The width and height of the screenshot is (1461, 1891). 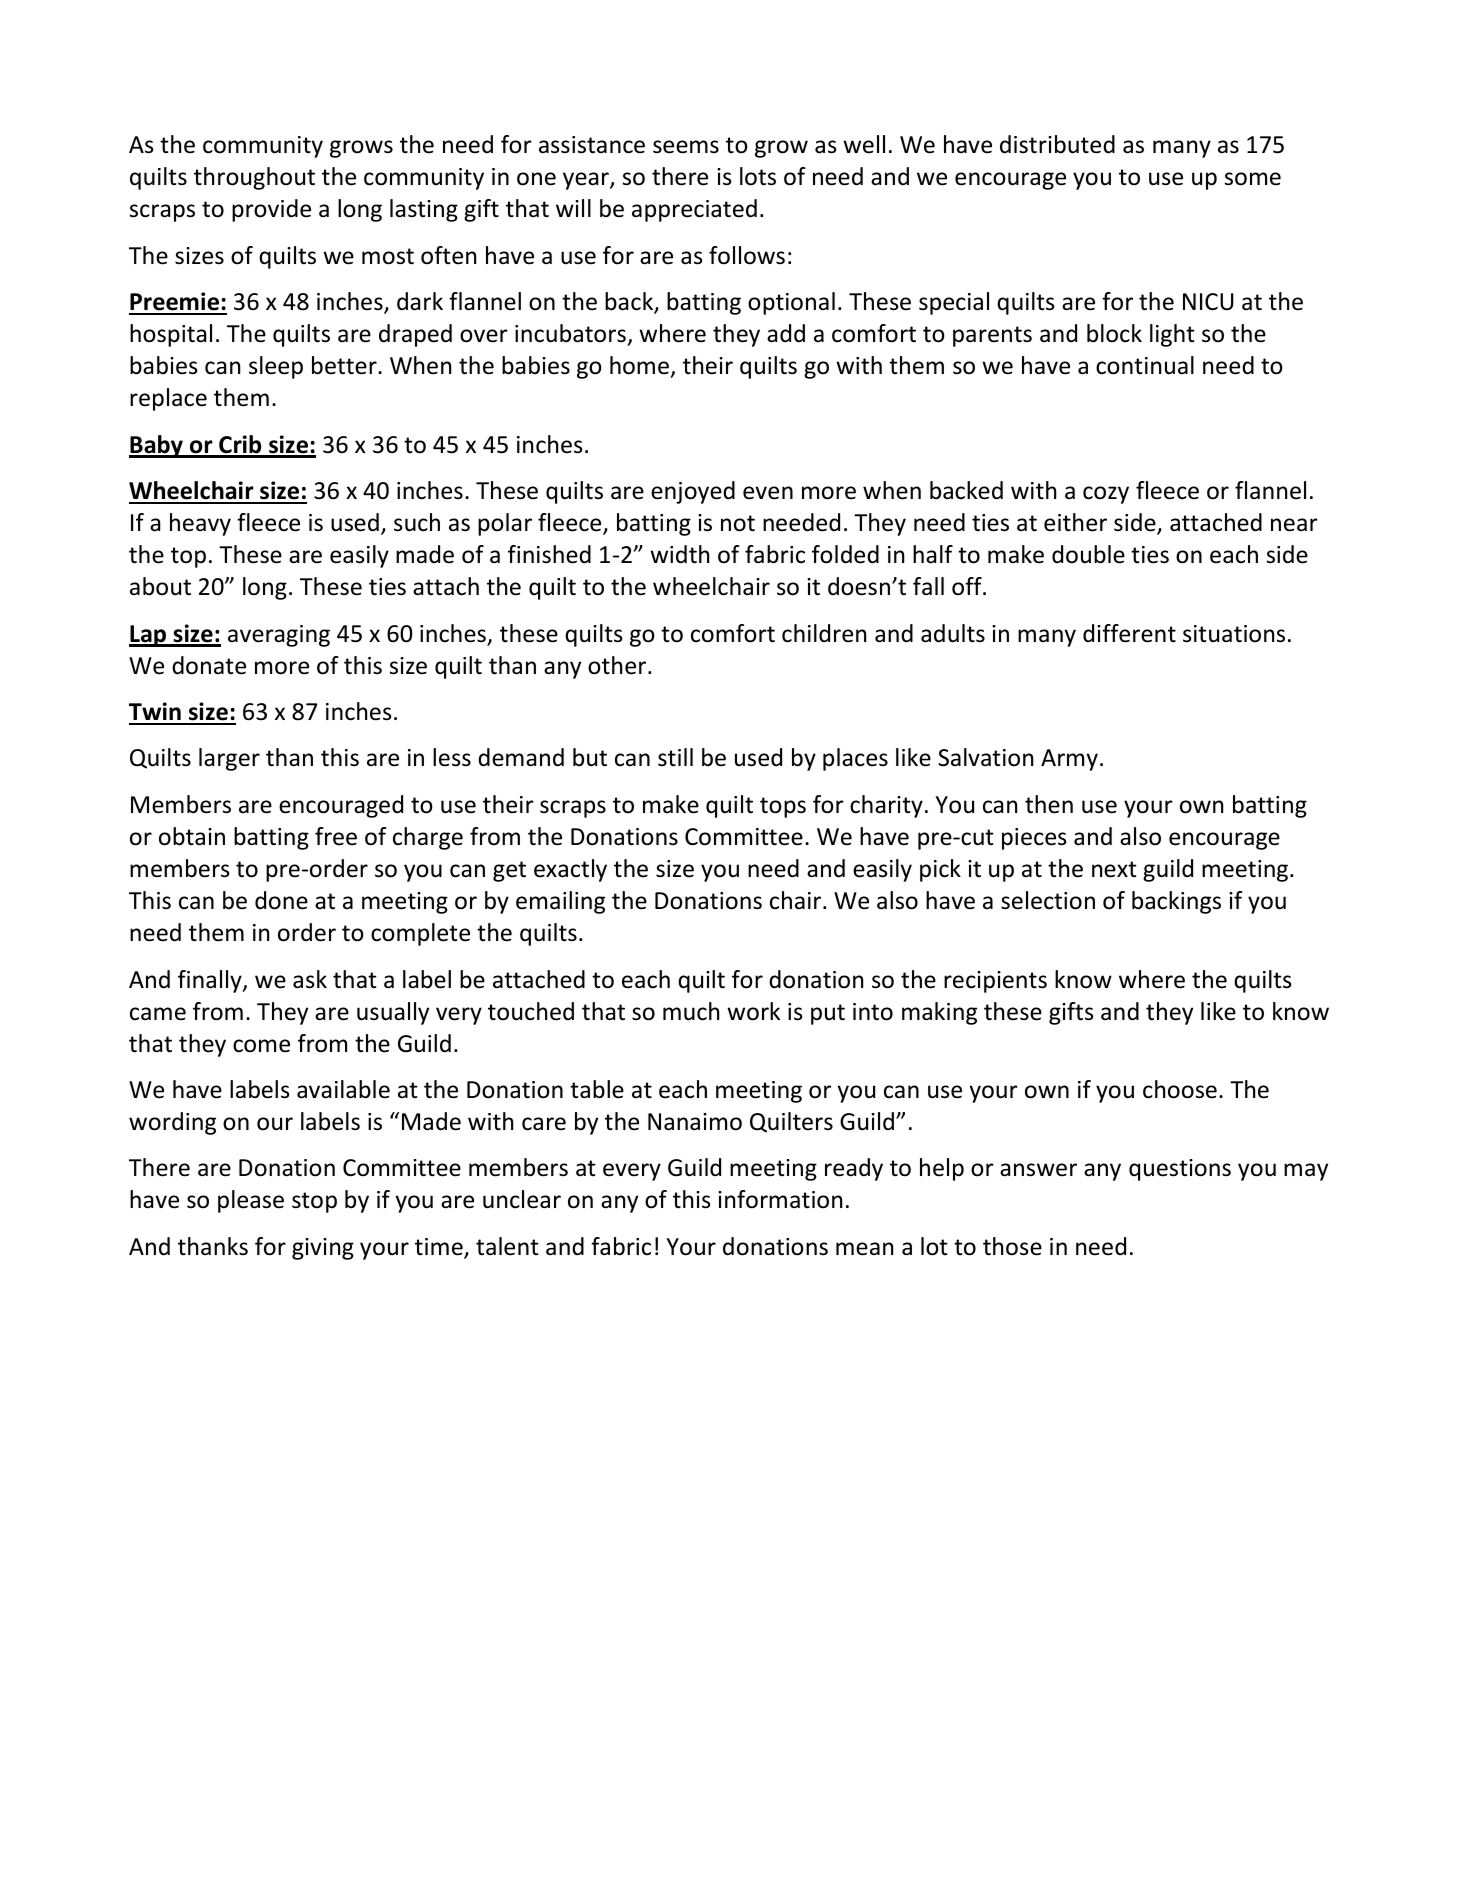 What do you see at coordinates (254, 178) in the screenshot?
I see `throughout` at bounding box center [254, 178].
